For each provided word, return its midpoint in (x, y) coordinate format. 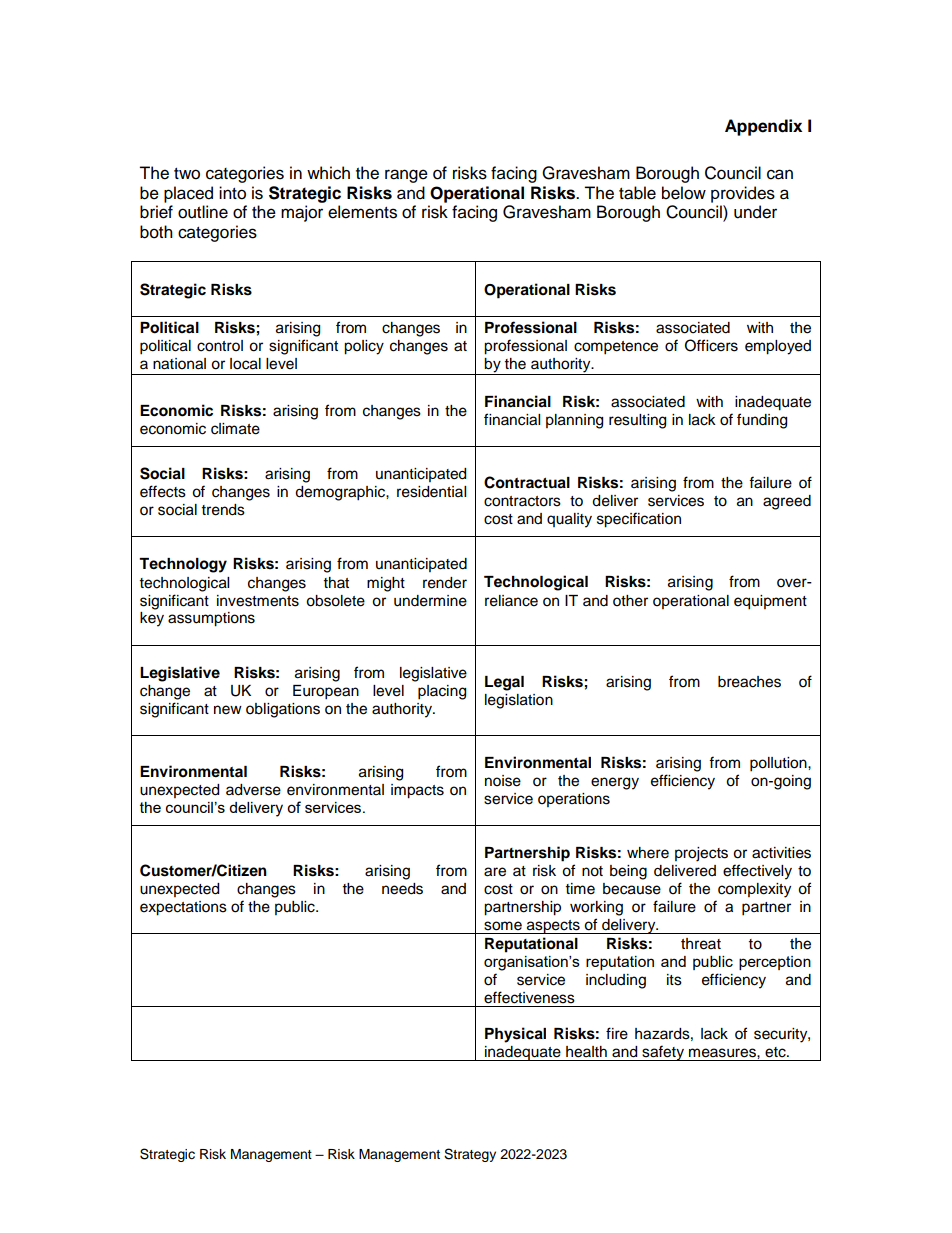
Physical (515, 1035)
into (232, 193)
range (406, 176)
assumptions (211, 619)
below (684, 193)
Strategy (470, 1155)
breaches (749, 682)
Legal (504, 683)
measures (723, 1053)
